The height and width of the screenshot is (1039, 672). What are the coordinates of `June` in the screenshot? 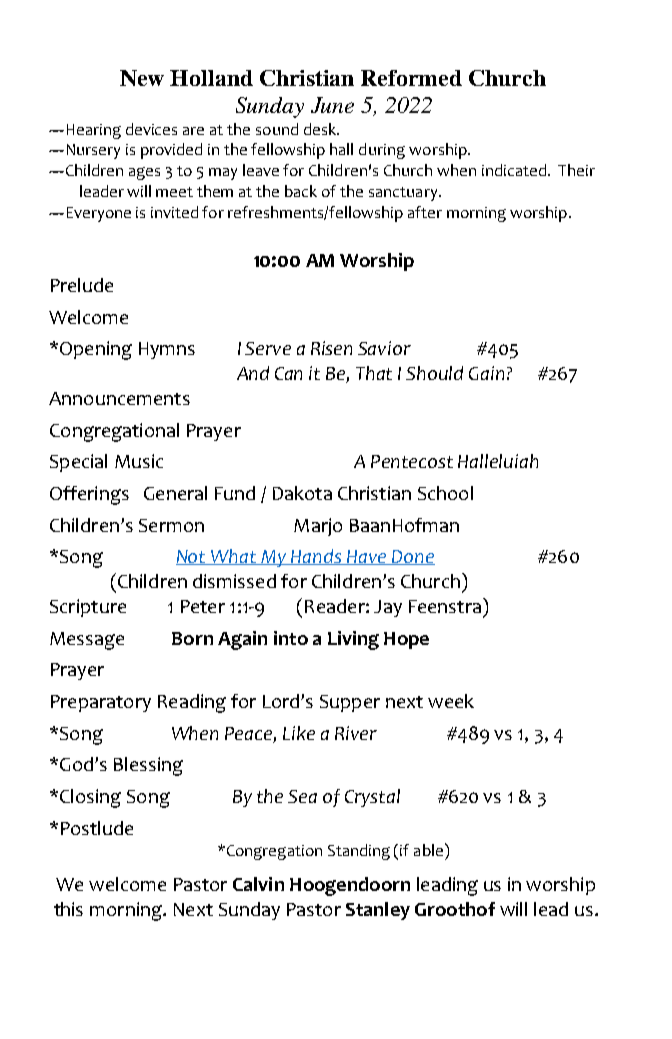 It's located at (332, 105).
